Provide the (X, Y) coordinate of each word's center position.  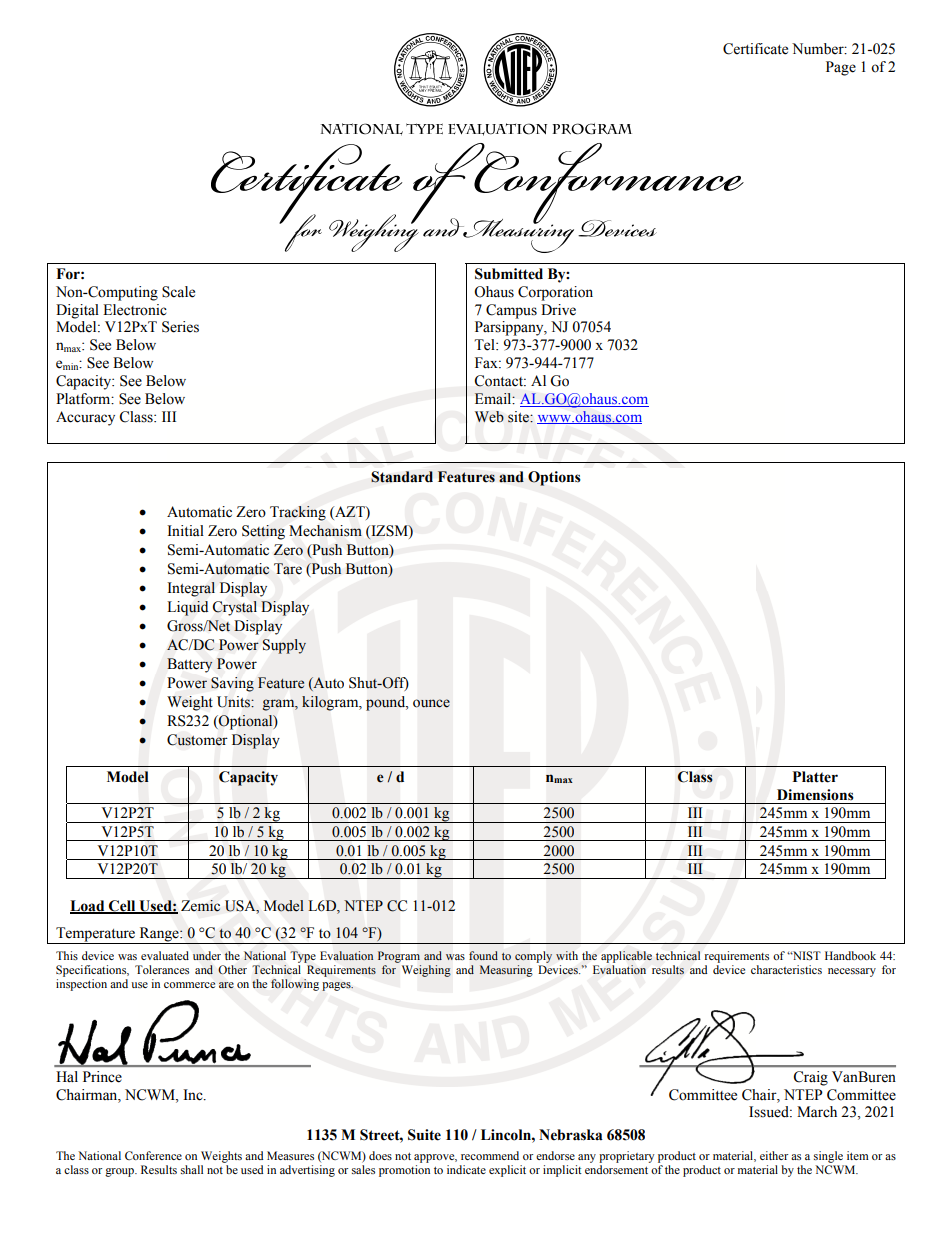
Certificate (755, 49)
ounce (431, 703)
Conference (153, 1155)
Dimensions (815, 795)
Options (554, 478)
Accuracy (85, 418)
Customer (197, 740)
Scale (178, 292)
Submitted (509, 274)
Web (489, 417)
